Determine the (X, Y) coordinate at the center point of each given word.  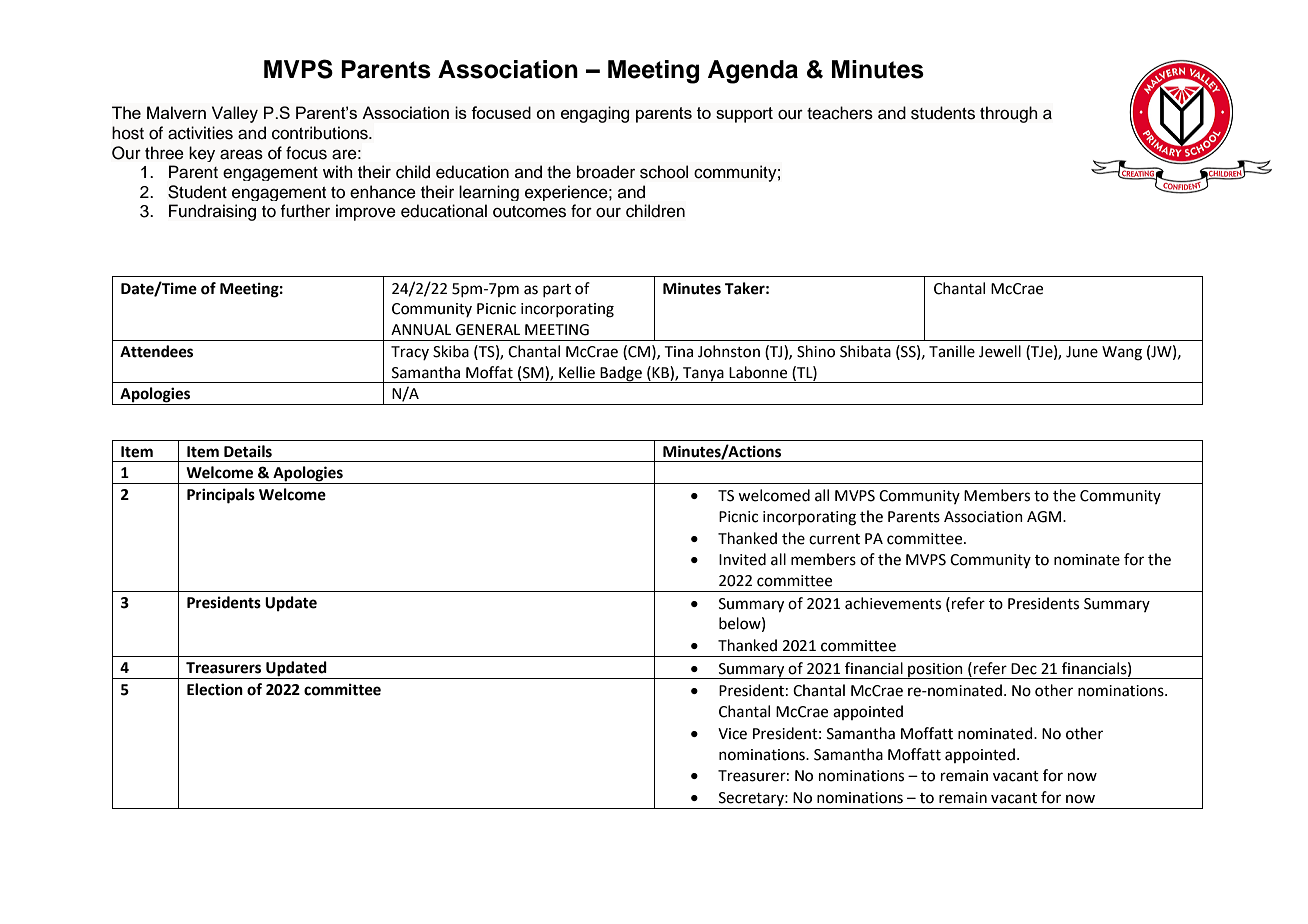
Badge (621, 374)
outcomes (529, 212)
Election (215, 689)
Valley (235, 114)
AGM (1044, 517)
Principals (221, 496)
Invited (742, 559)
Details (248, 451)
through (1009, 114)
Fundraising (212, 212)
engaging (595, 114)
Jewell (1000, 351)
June (1082, 352)
